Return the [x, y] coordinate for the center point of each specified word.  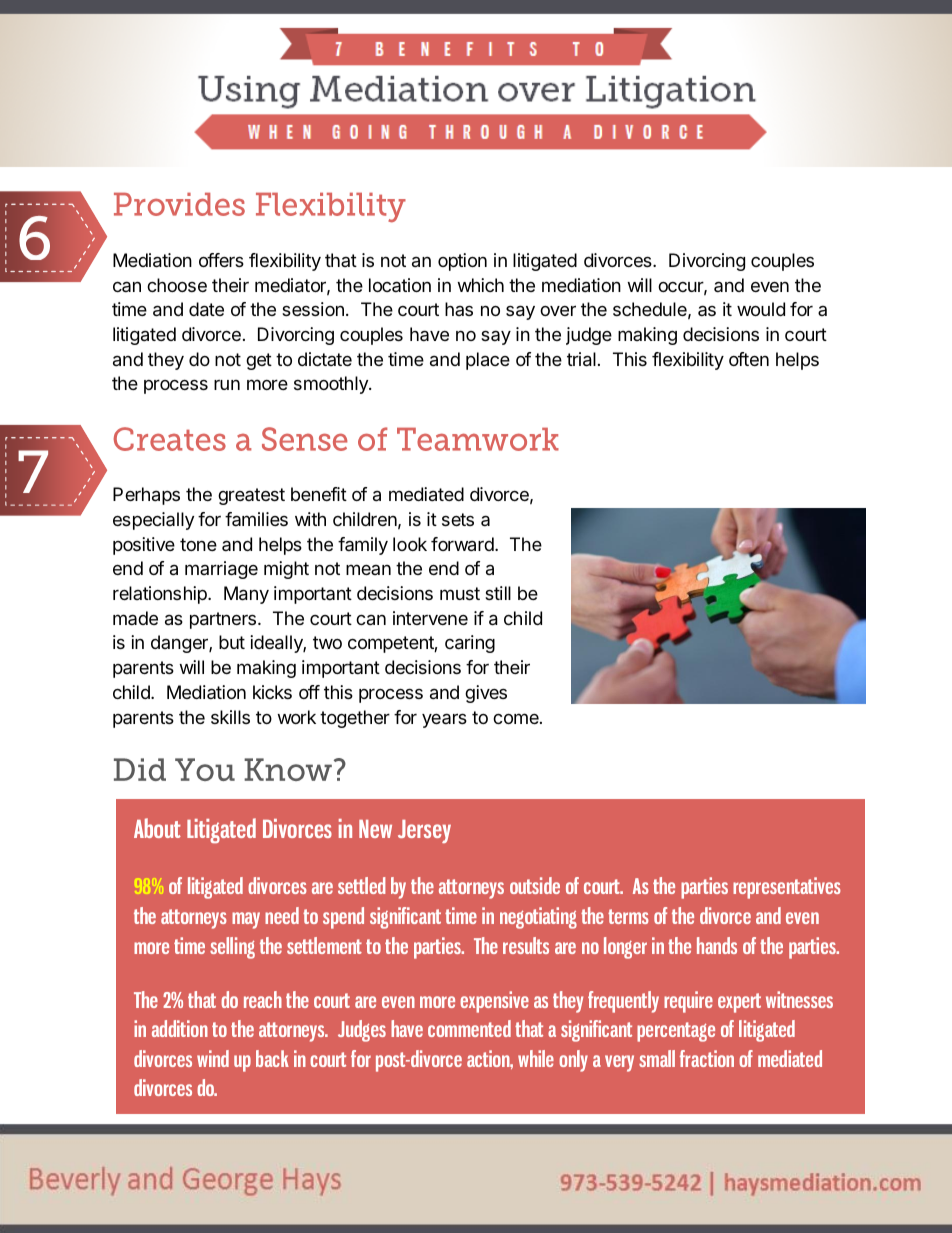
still [498, 593]
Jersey [424, 831]
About [157, 828]
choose [177, 285]
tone [198, 544]
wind [213, 1058]
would [761, 309]
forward [463, 544]
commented [469, 1028]
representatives [787, 888]
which [480, 285]
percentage [676, 1032]
